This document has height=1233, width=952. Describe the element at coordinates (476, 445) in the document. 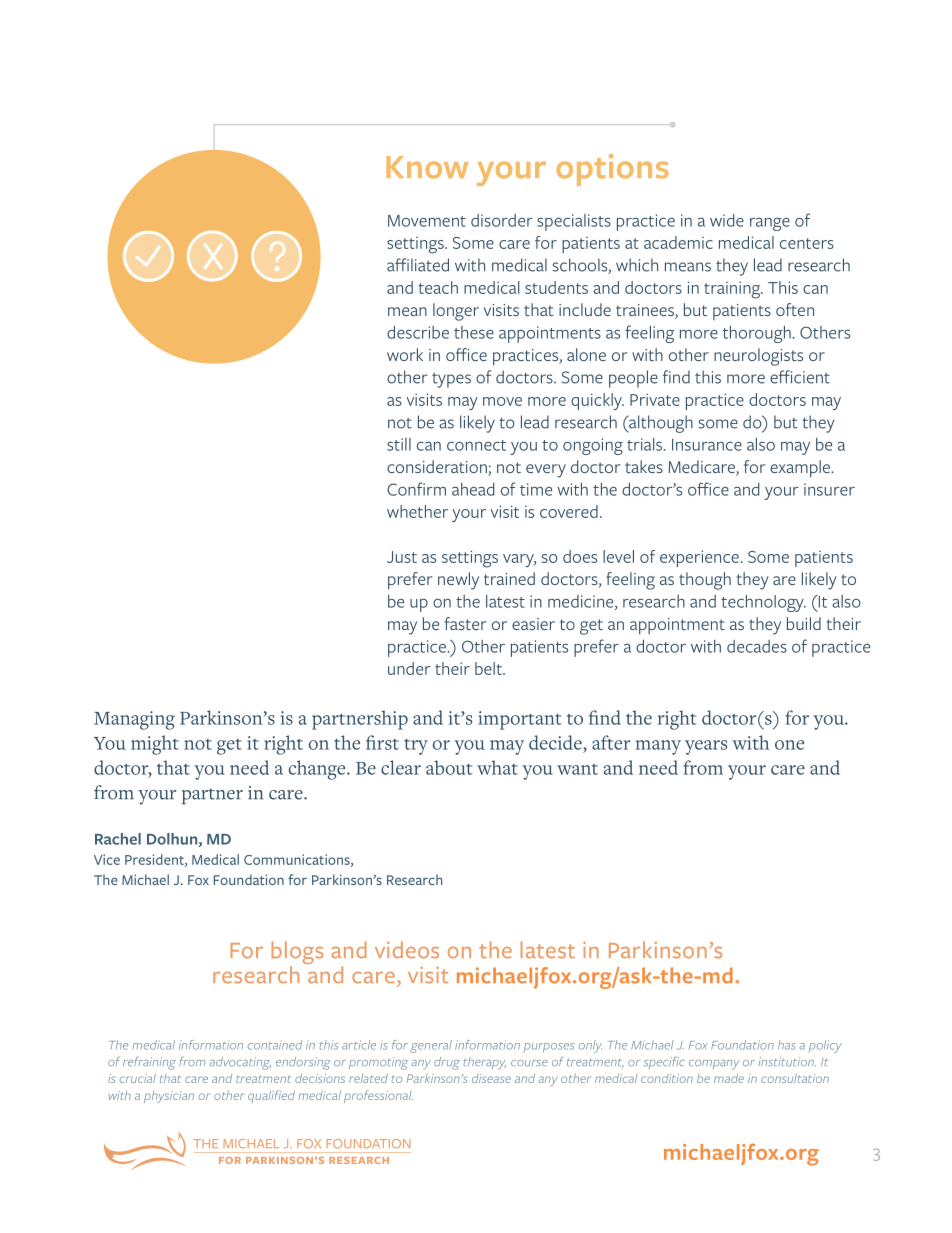

I see `connect` at that location.
